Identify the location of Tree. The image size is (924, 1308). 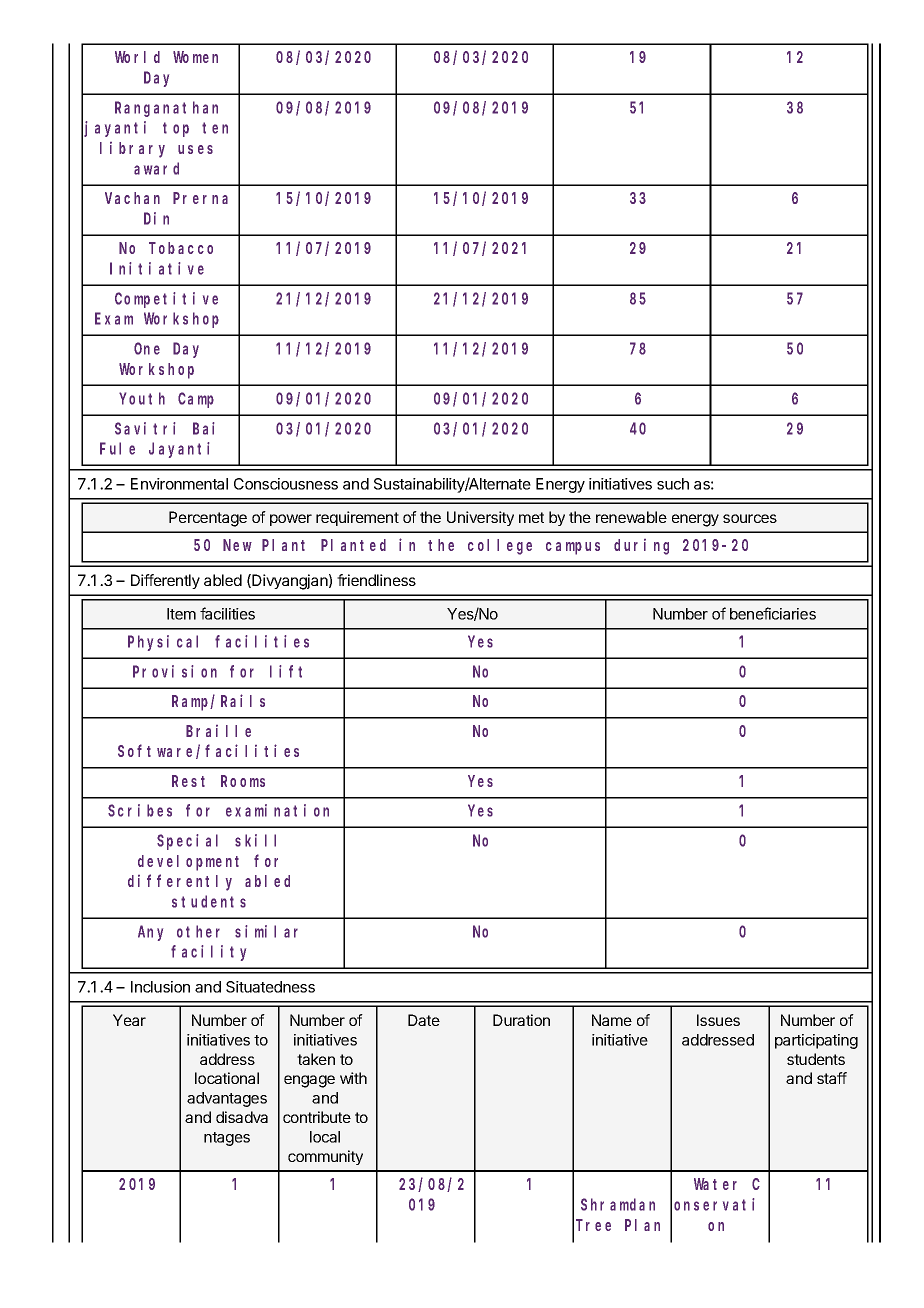
(593, 1225).
